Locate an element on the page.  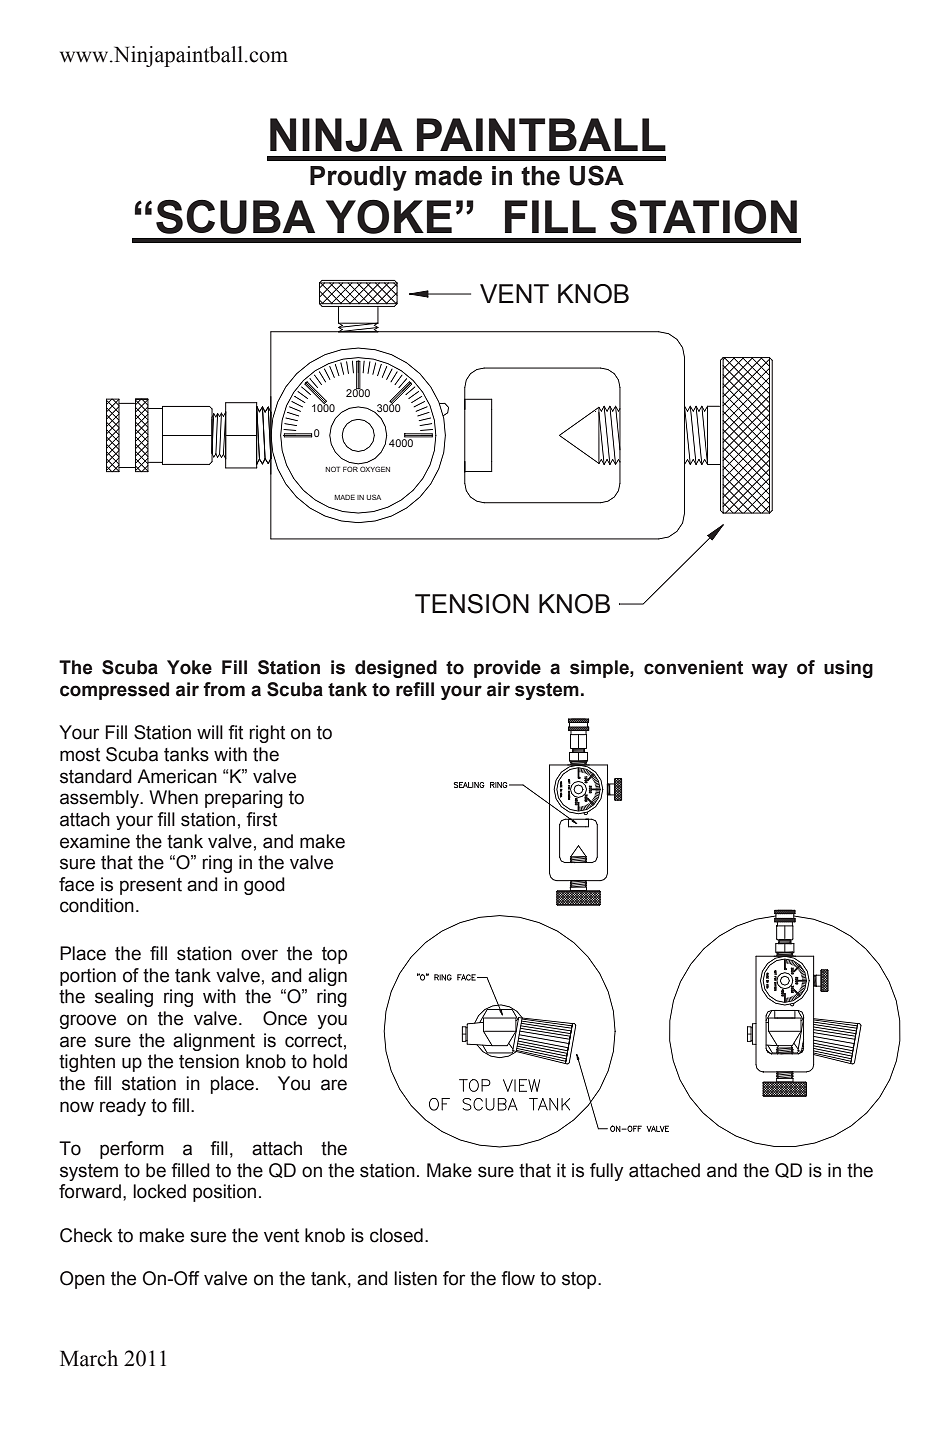
listen is located at coordinates (415, 1278).
